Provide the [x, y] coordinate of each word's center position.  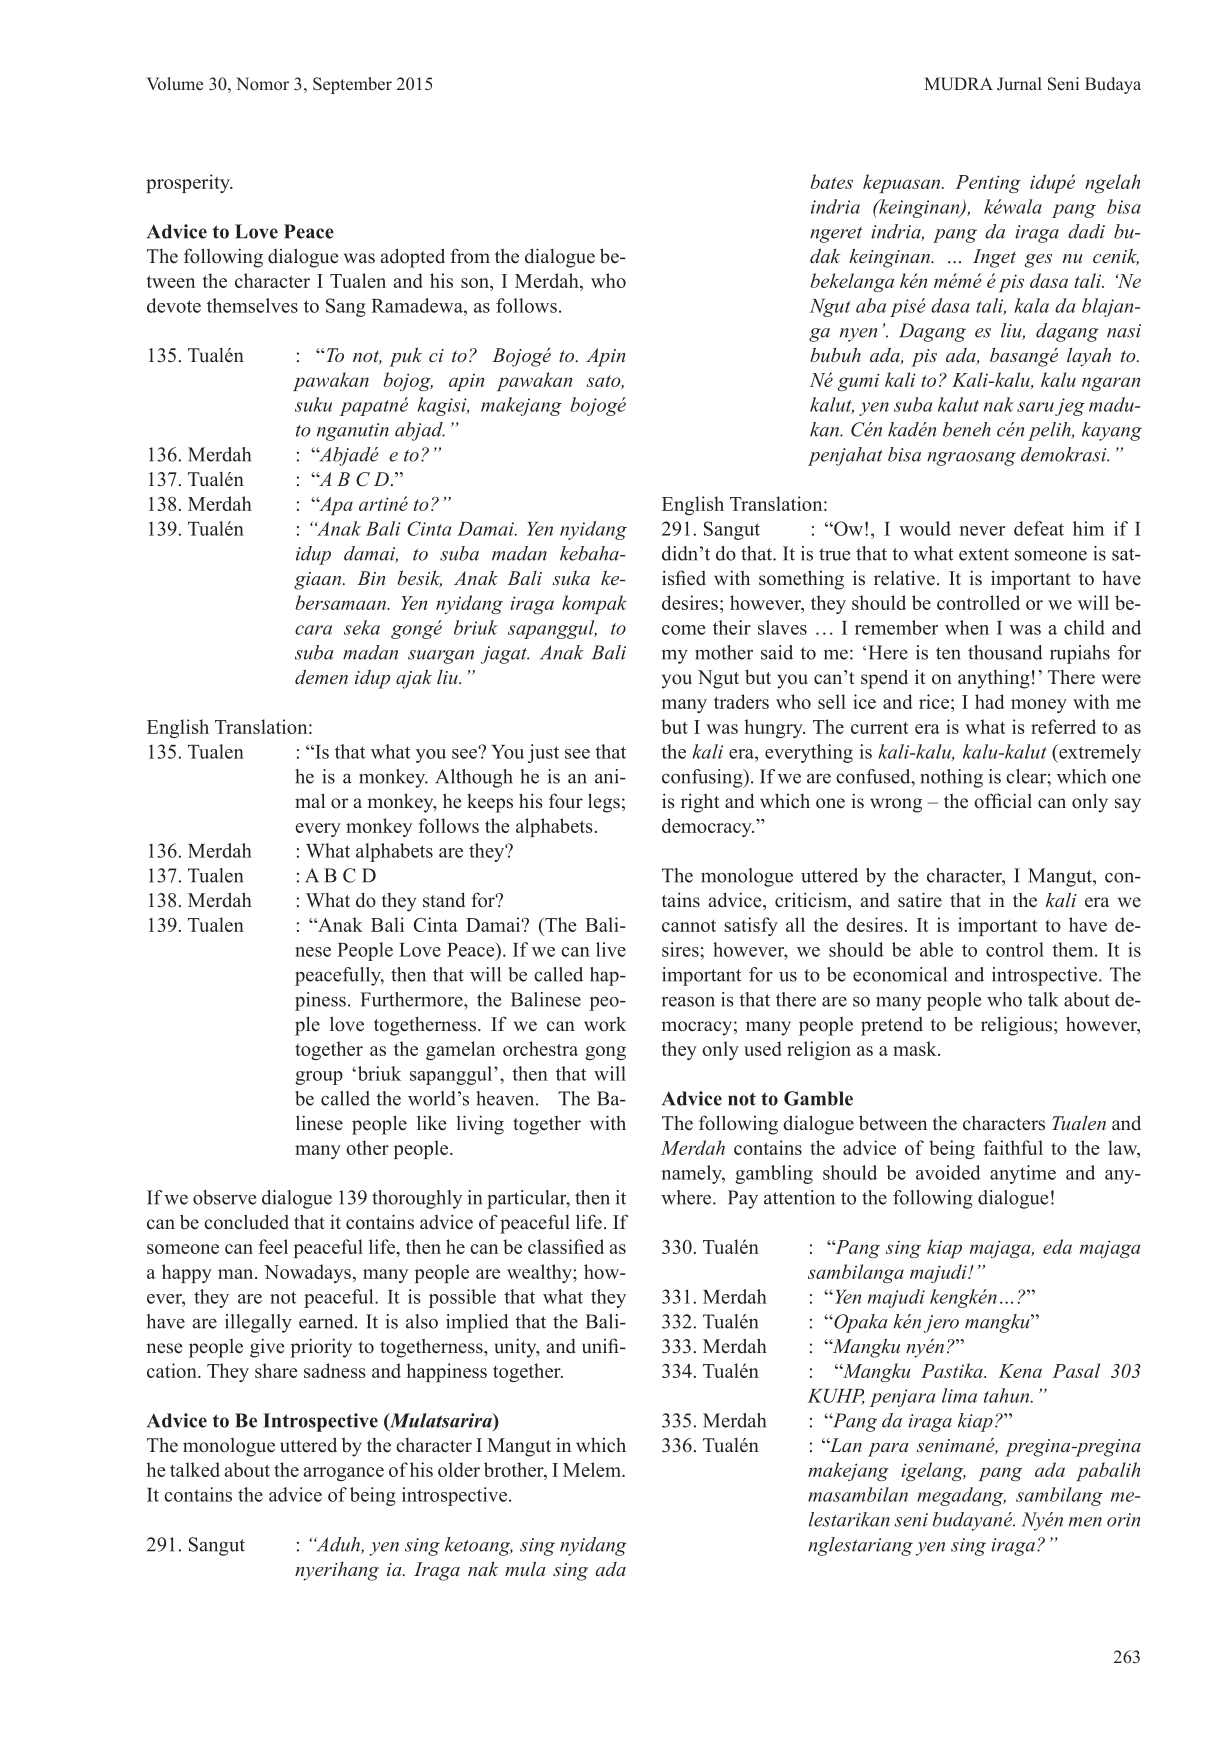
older [459, 1469]
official [1003, 801]
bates [831, 181]
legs [604, 803]
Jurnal [1019, 83]
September [352, 85]
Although [474, 778]
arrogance [343, 1474]
